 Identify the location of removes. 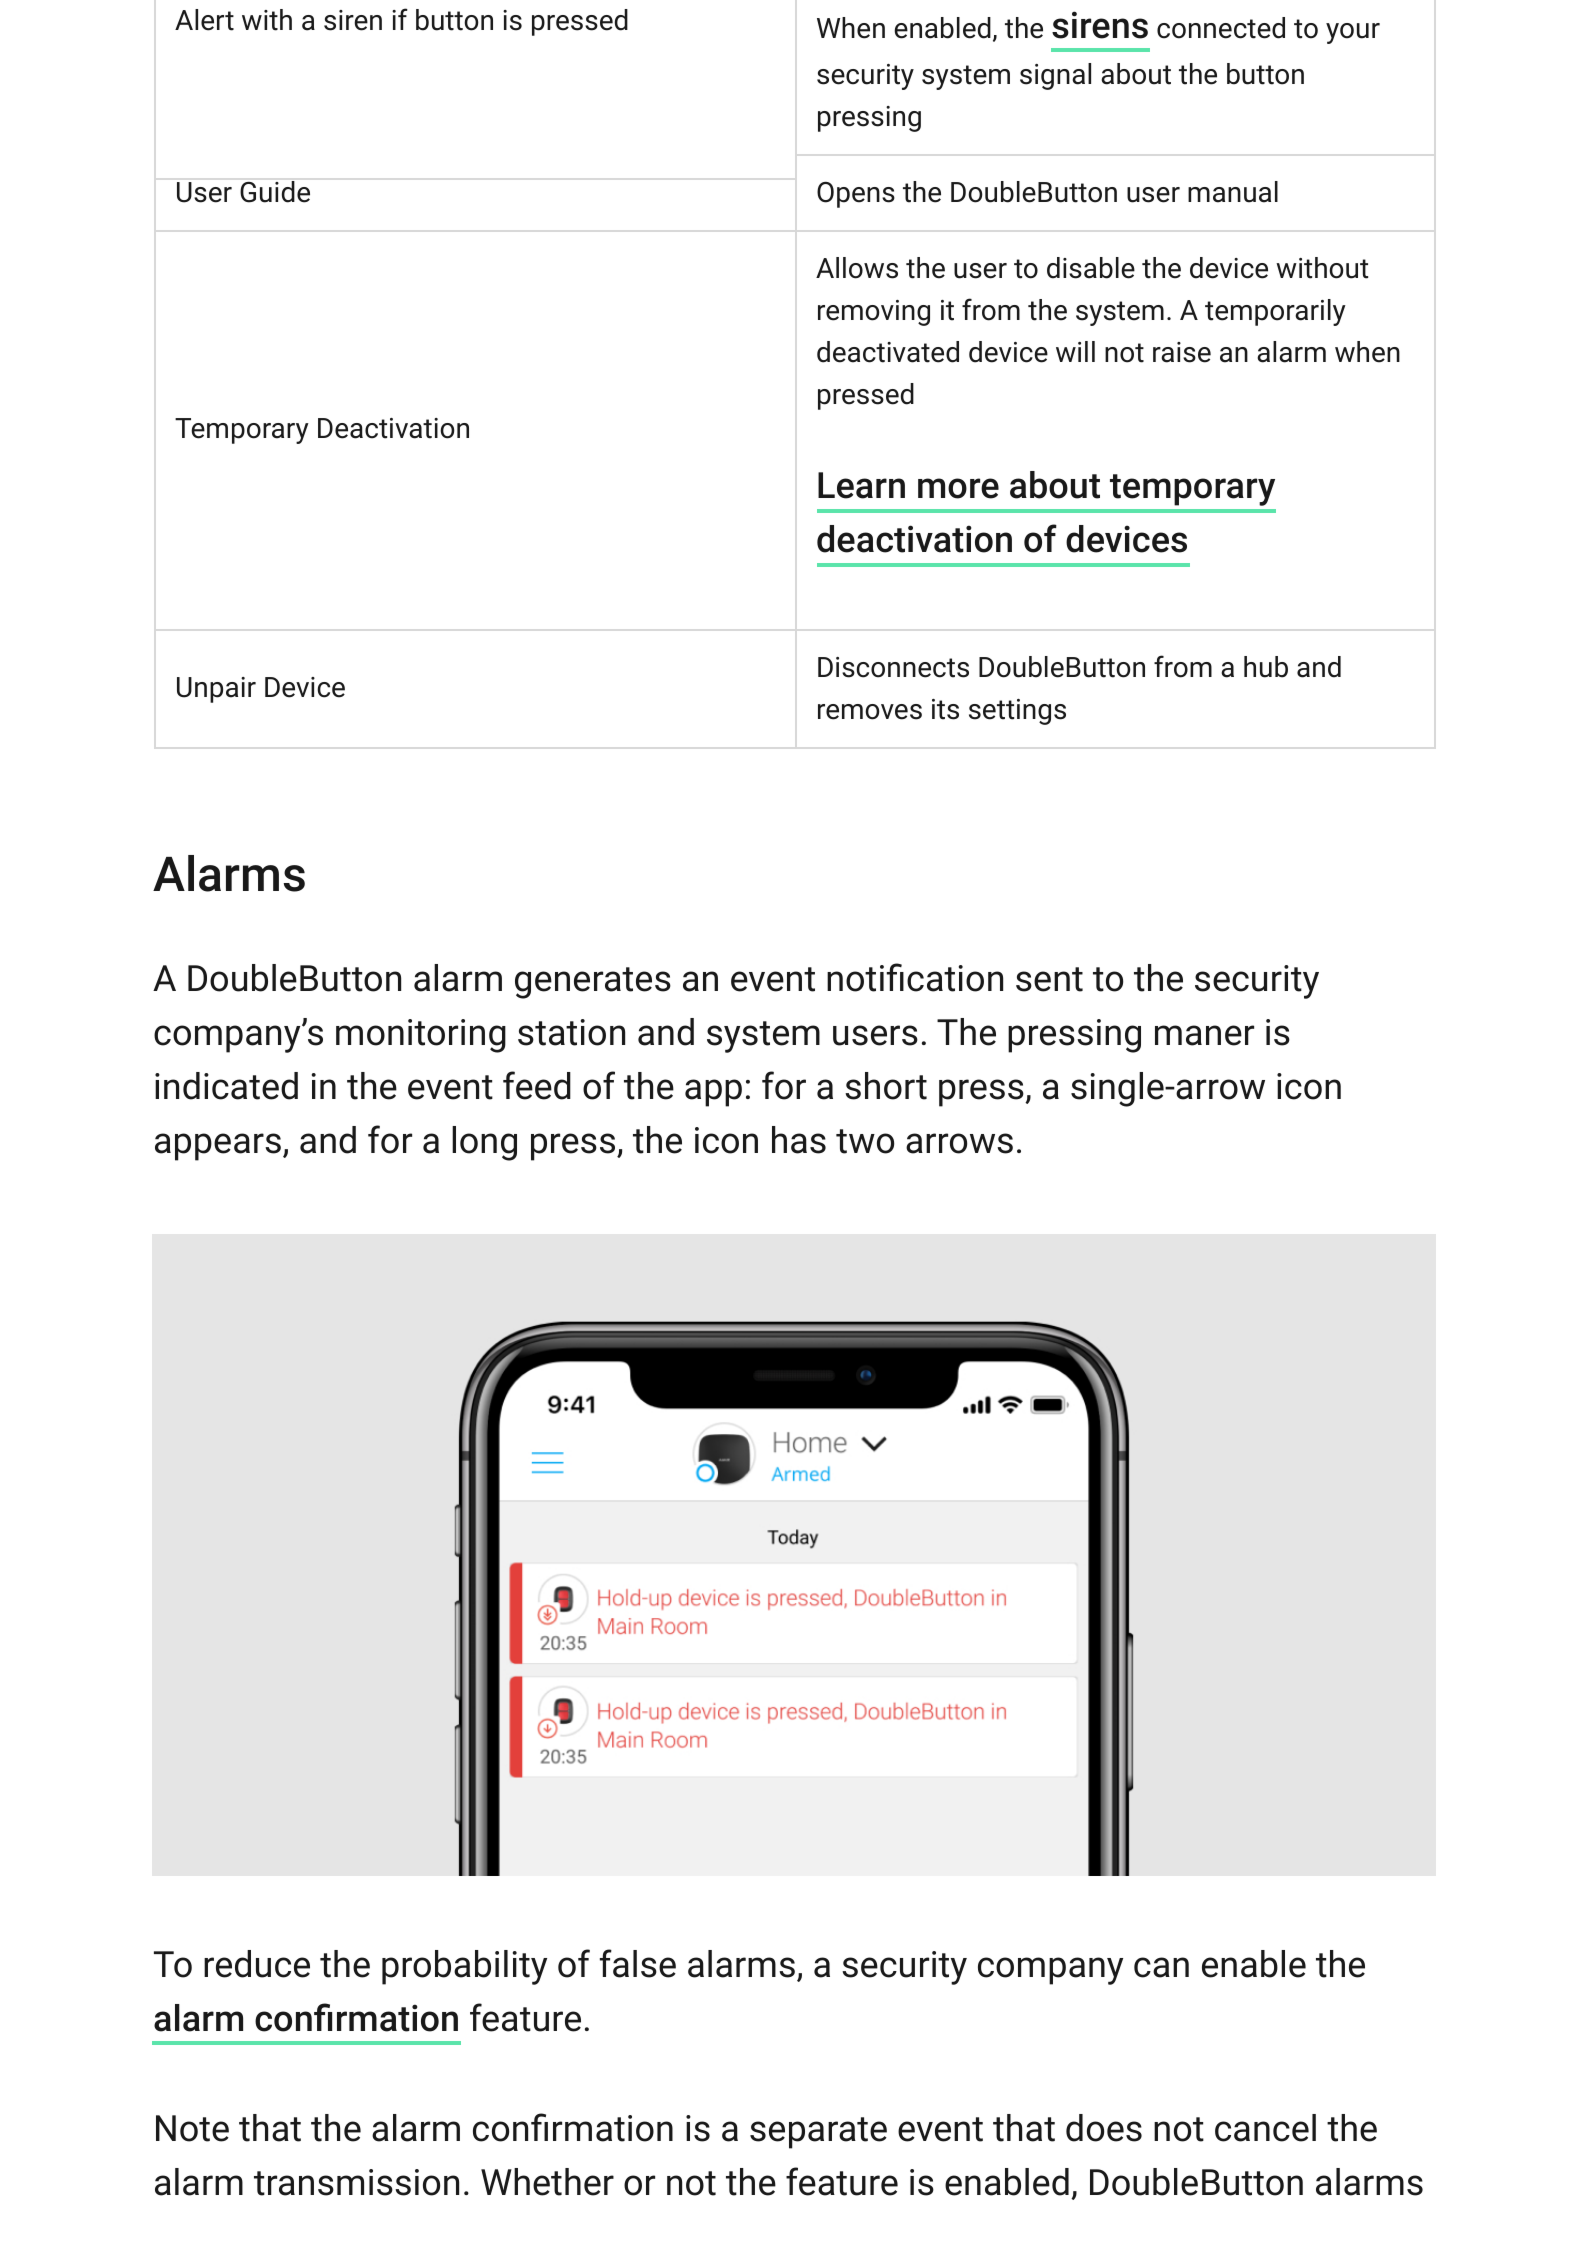
(870, 712).
